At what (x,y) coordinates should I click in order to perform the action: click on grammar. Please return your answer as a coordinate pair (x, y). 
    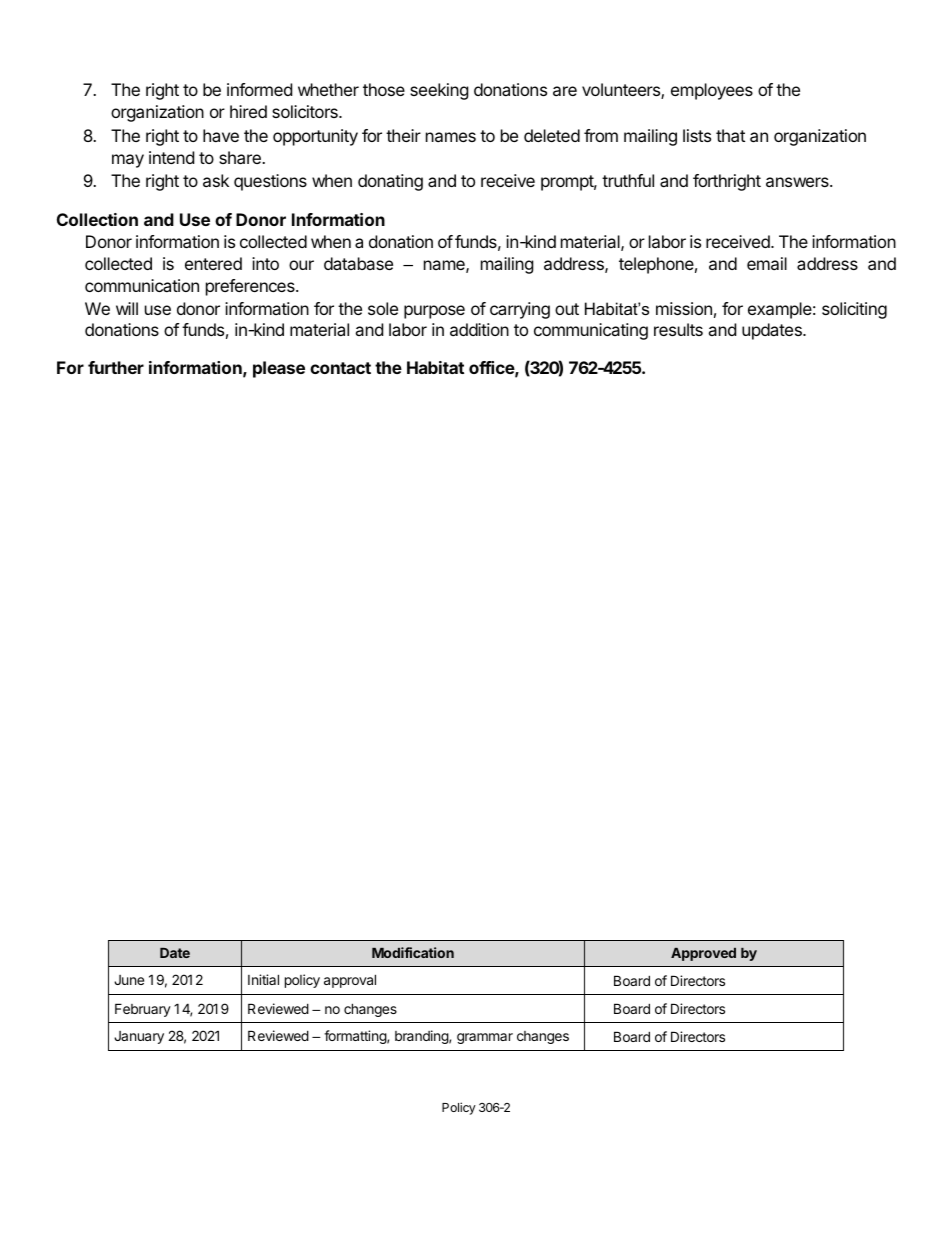
    Looking at the image, I should click on (485, 1038).
